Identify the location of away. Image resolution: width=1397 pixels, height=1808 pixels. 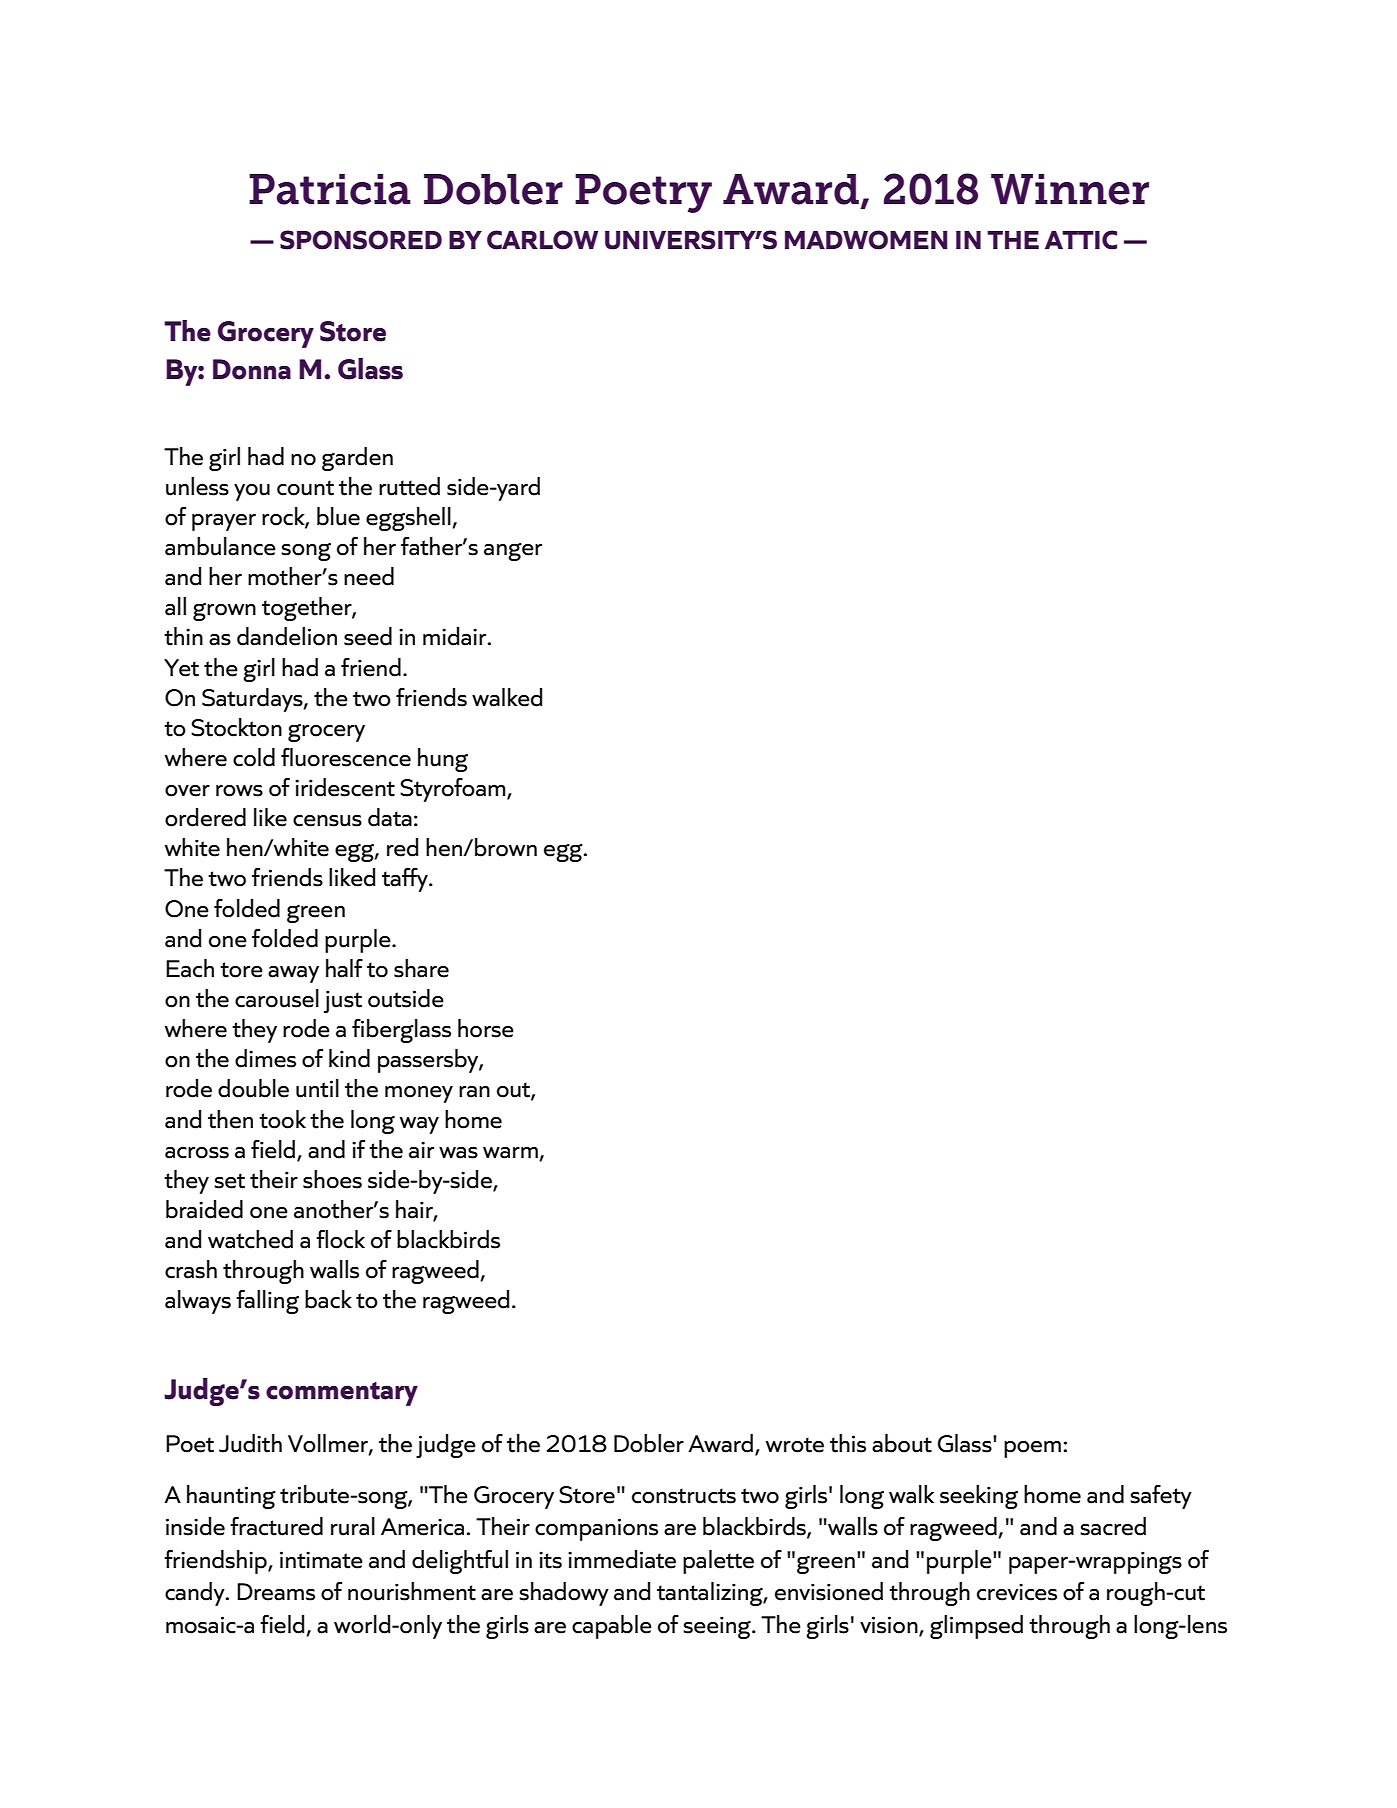
(293, 974).
